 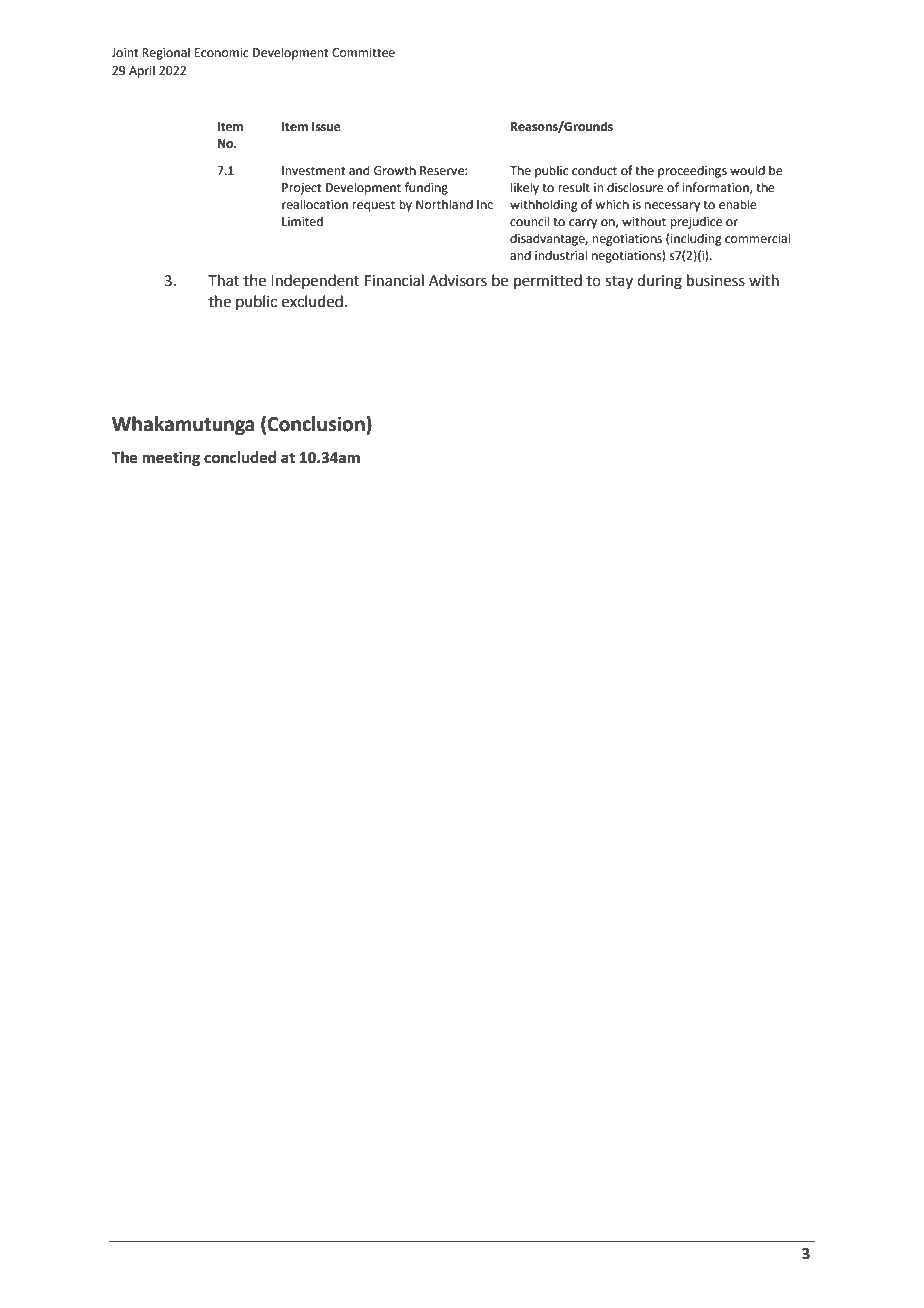 I want to click on Committee, so click(x=363, y=53).
